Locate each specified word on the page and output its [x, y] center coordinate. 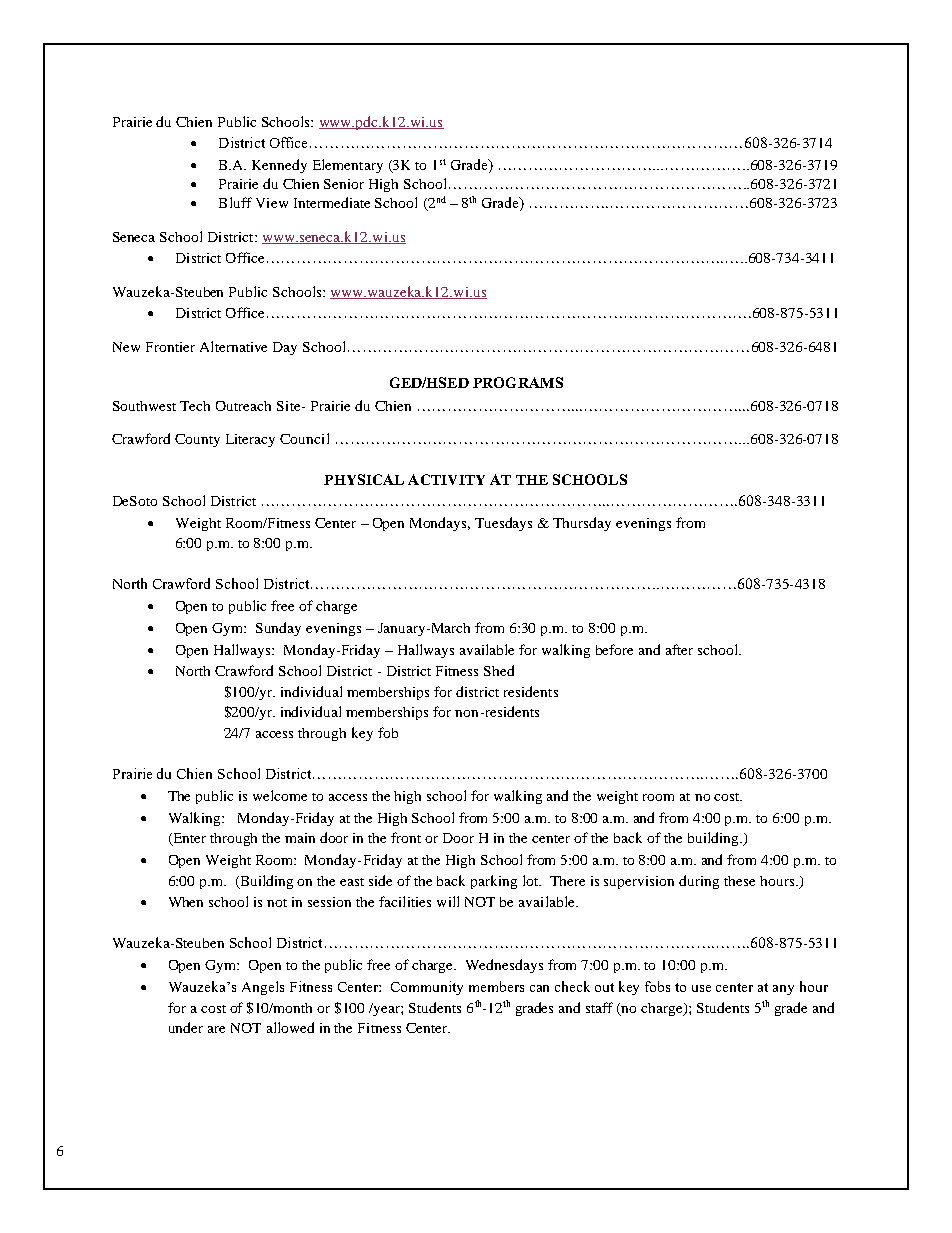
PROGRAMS [518, 382]
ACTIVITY [446, 479]
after [679, 649]
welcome [280, 795]
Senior [344, 184]
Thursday [582, 524]
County [197, 440]
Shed [499, 670]
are [216, 1029]
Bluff [235, 202]
